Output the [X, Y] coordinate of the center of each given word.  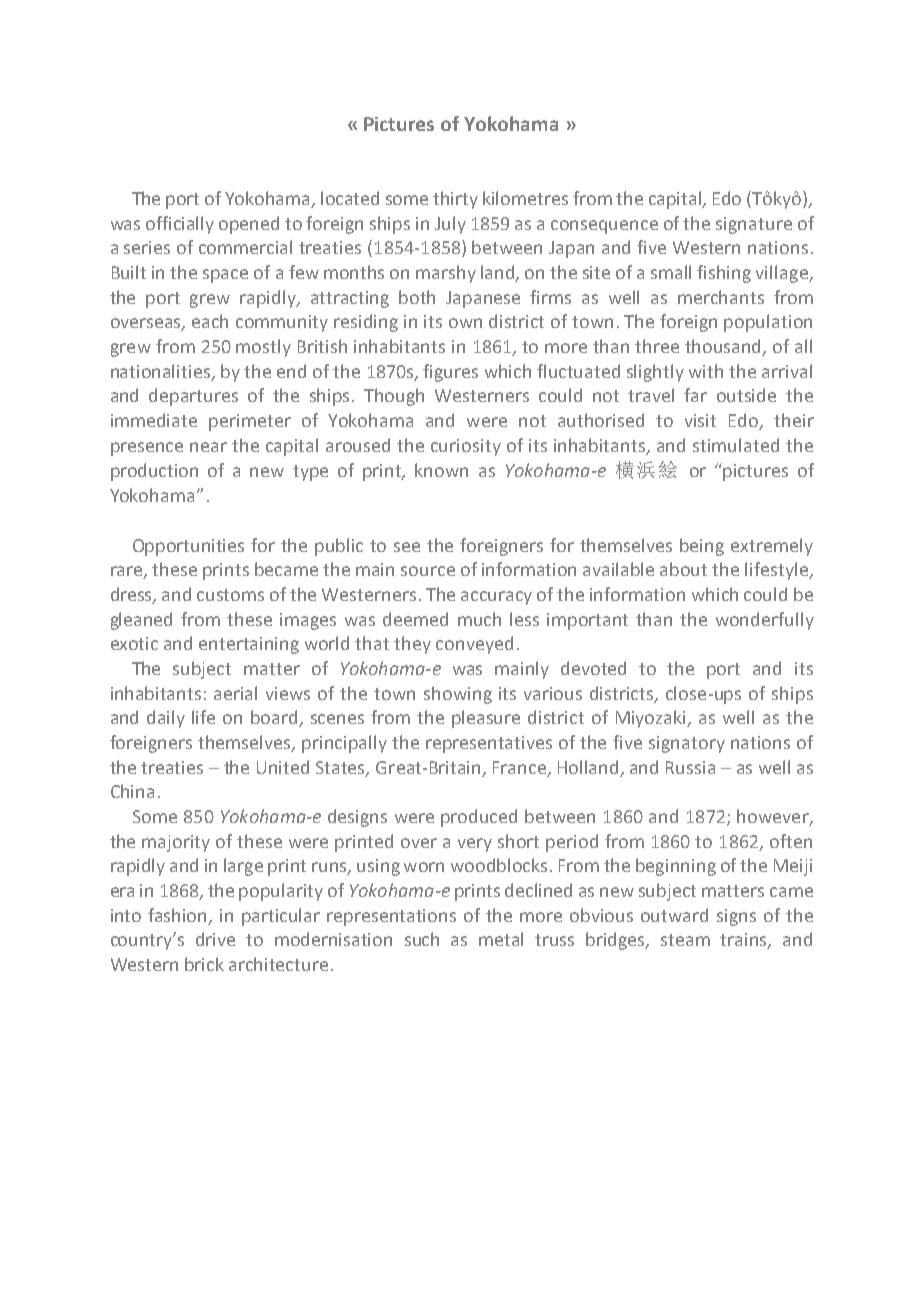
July [450, 225]
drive [215, 939]
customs [230, 595]
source [428, 571]
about [683, 569]
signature [754, 225]
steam [685, 940]
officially [180, 225]
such [422, 939]
